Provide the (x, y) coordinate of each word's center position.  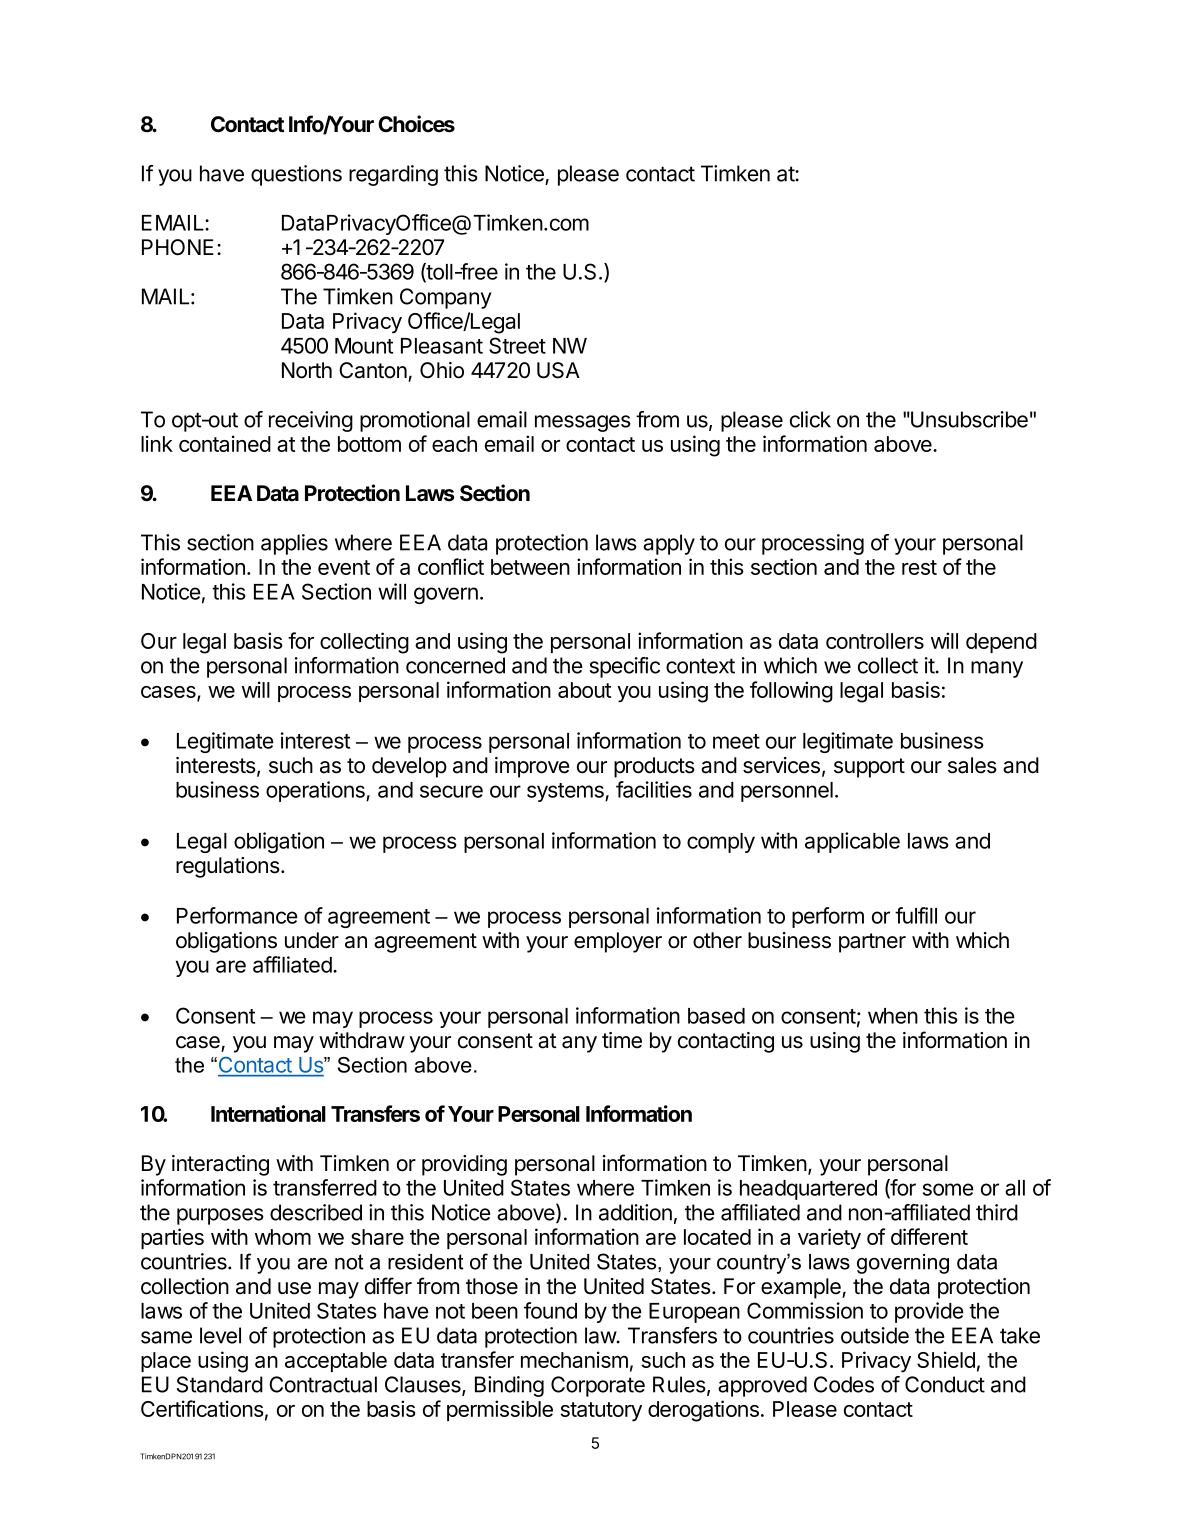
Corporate (598, 1386)
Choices (416, 124)
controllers (875, 641)
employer (618, 942)
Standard (220, 1384)
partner (872, 943)
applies (294, 544)
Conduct (945, 1384)
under (312, 940)
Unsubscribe (968, 419)
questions (296, 175)
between (530, 567)
